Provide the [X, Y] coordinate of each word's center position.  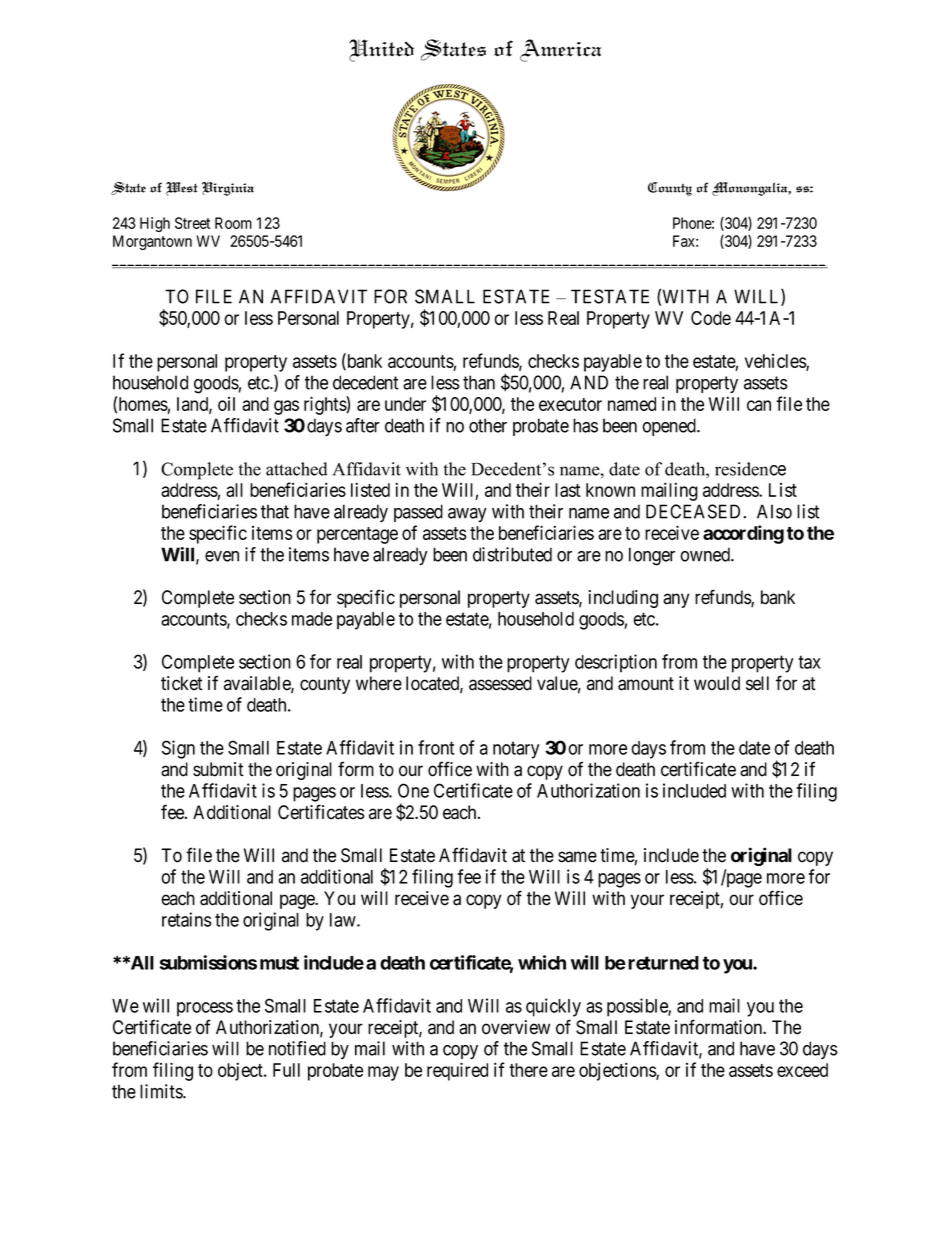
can [759, 405]
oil [226, 404]
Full [286, 1070]
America [561, 50]
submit [218, 769]
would [717, 683]
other [488, 425]
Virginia [228, 189]
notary [516, 750]
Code [711, 318]
